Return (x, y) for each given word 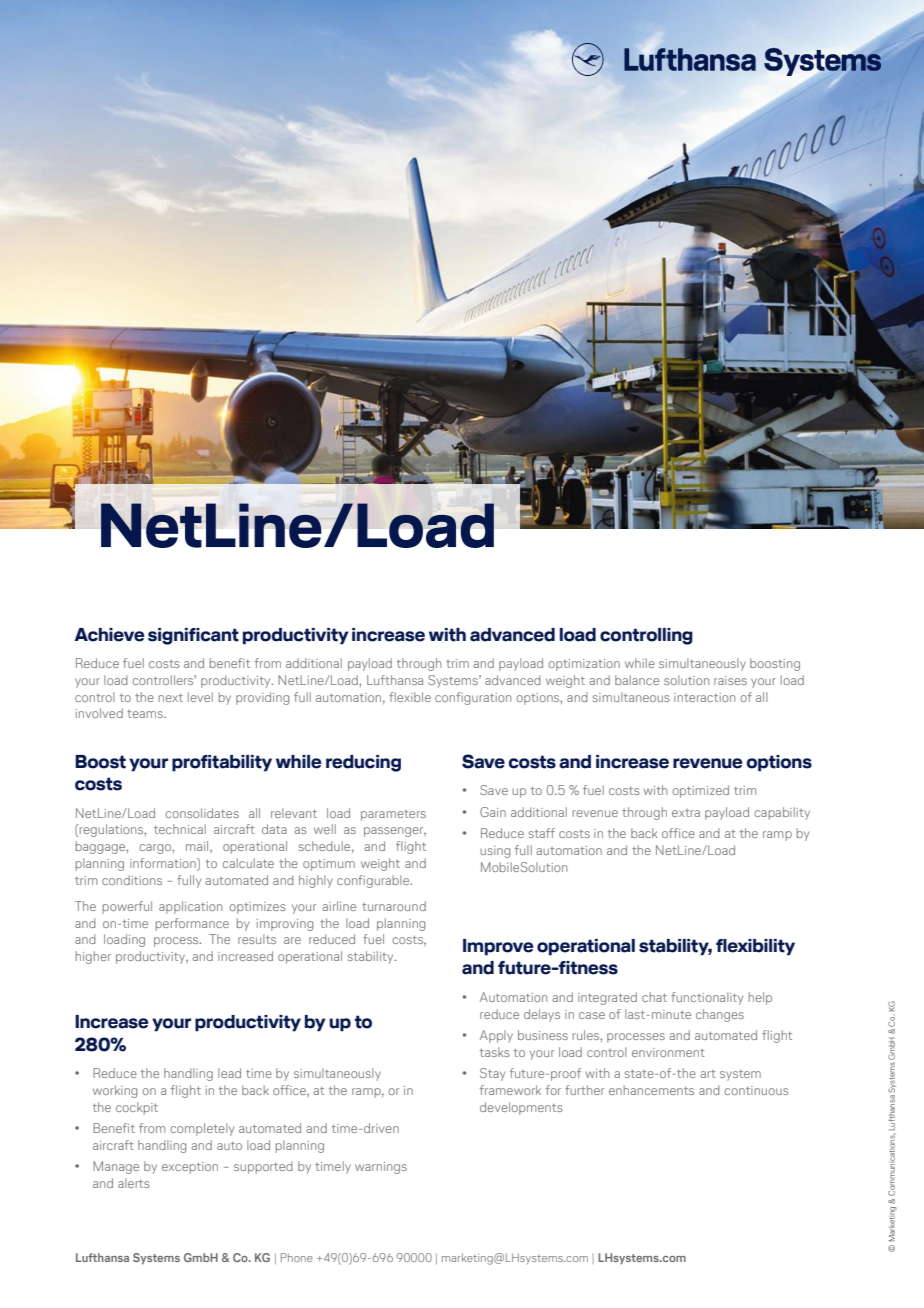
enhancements (651, 1090)
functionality (707, 998)
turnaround (394, 906)
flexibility (755, 947)
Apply (496, 1036)
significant (193, 636)
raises (730, 680)
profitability (222, 763)
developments (521, 1108)
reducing (363, 763)
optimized (701, 791)
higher (93, 957)
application (190, 907)
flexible (410, 697)
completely (202, 1129)
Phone (297, 1257)
